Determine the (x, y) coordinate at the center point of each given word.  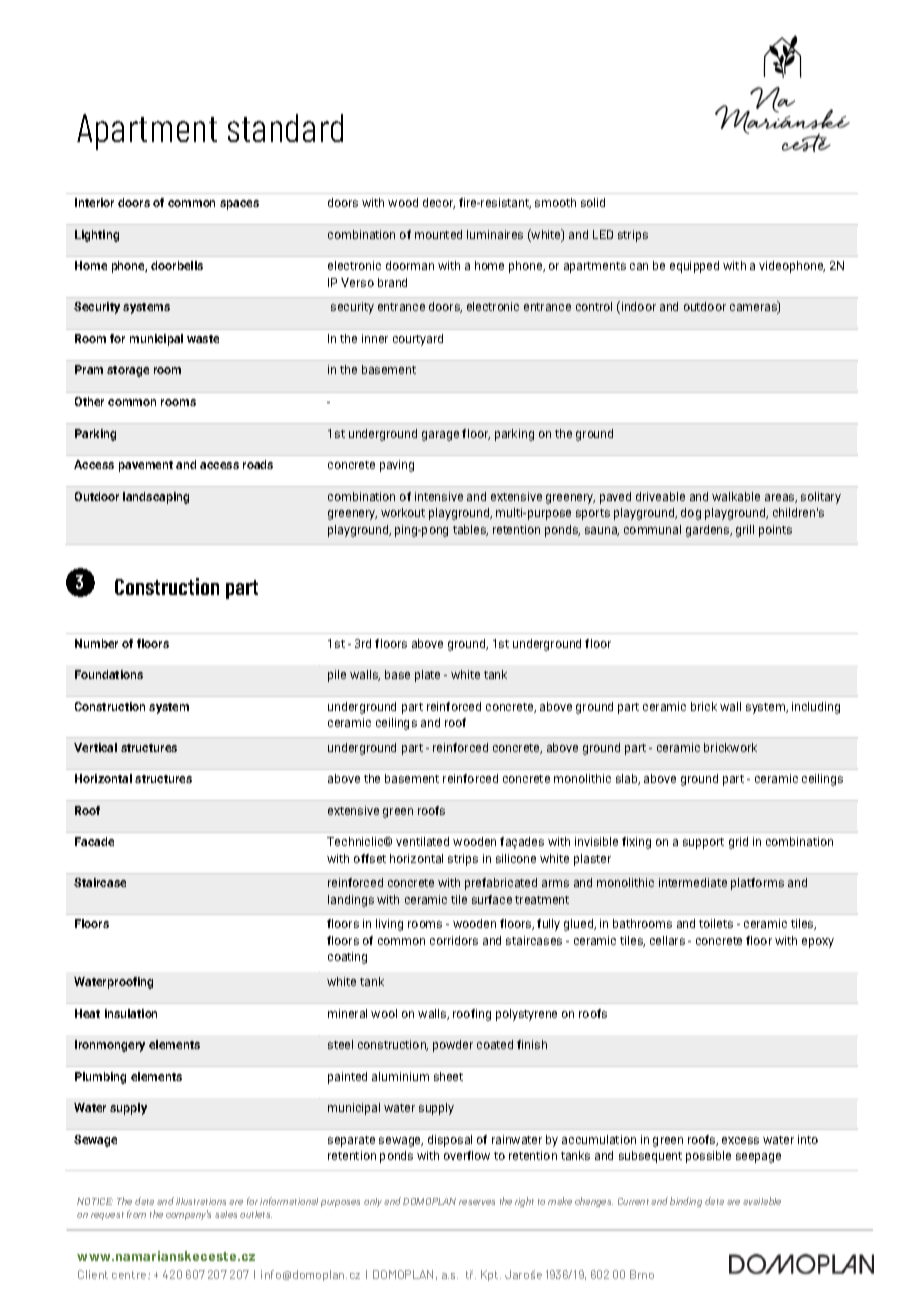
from (136, 1214)
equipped (694, 267)
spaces (239, 205)
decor (439, 203)
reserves (477, 1202)
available (762, 1201)
